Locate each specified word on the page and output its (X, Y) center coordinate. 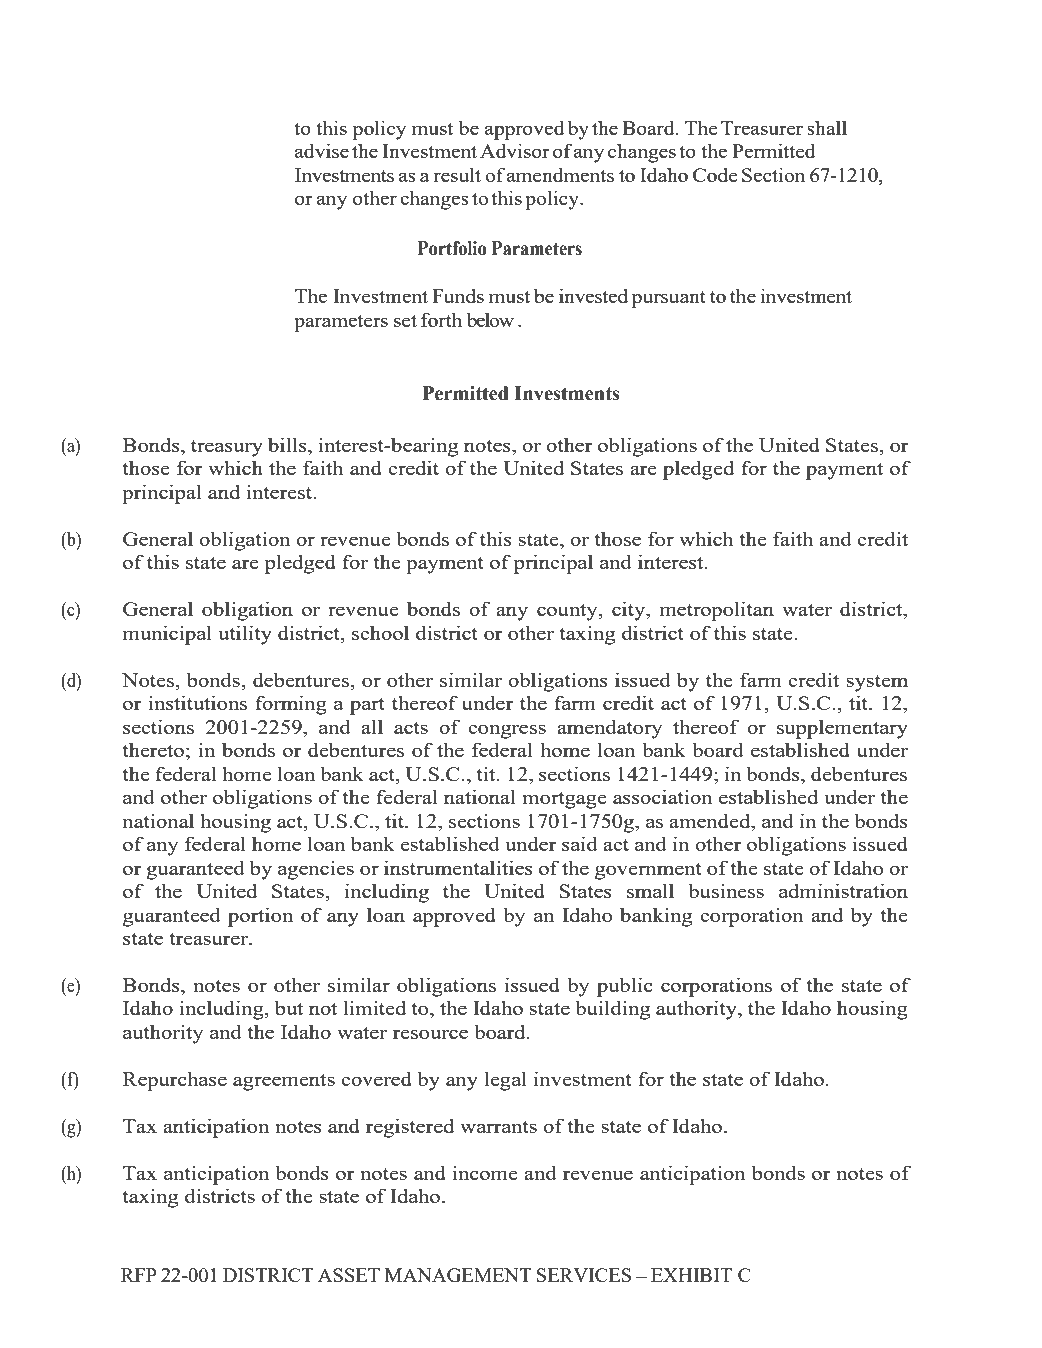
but (289, 1007)
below (490, 319)
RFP (139, 1275)
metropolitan (717, 611)
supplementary (842, 729)
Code (715, 174)
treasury (227, 448)
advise (322, 150)
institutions (197, 702)
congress (507, 731)
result (457, 174)
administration (843, 890)
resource (430, 1034)
